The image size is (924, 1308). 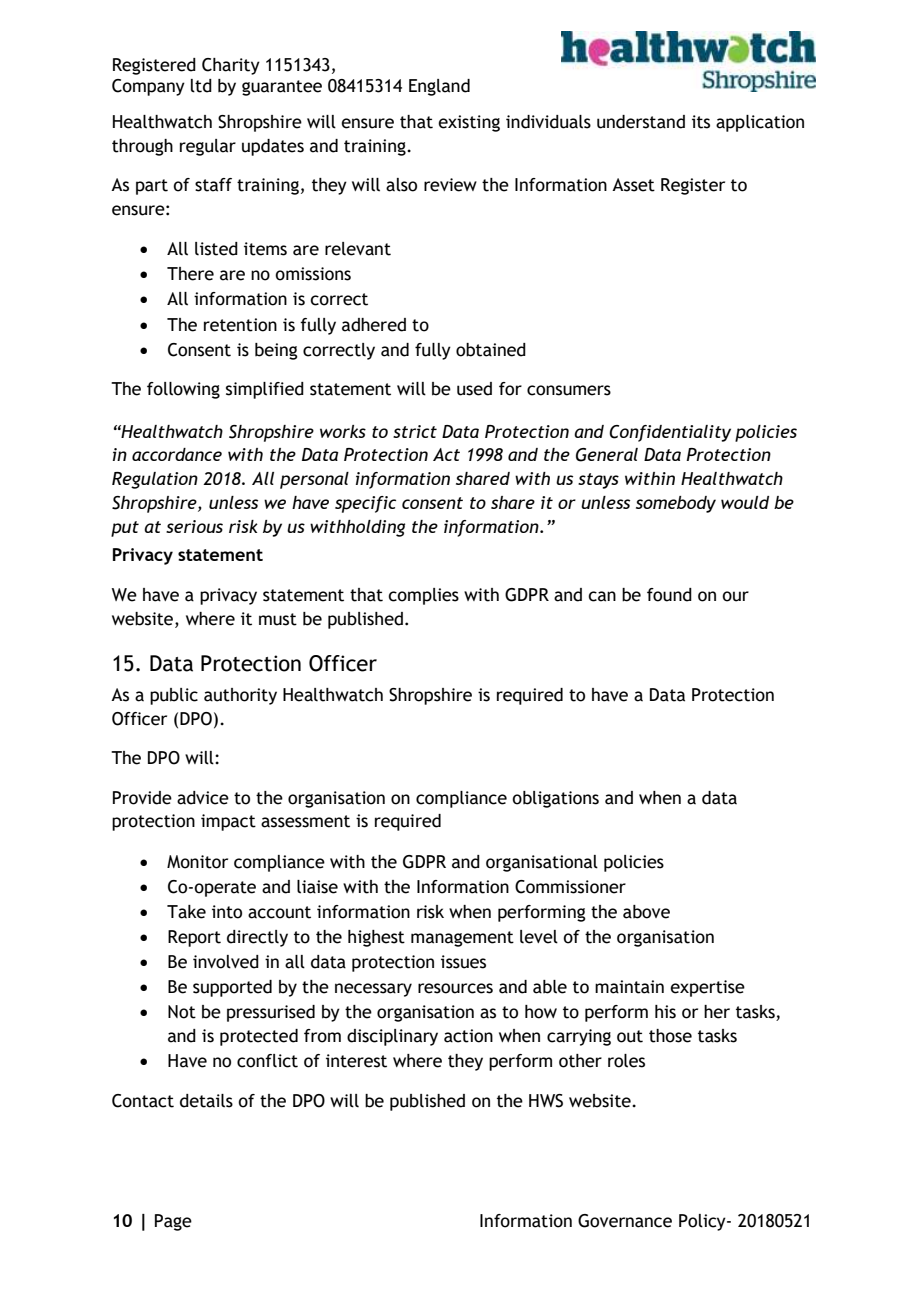 I want to click on following, so click(x=183, y=390).
